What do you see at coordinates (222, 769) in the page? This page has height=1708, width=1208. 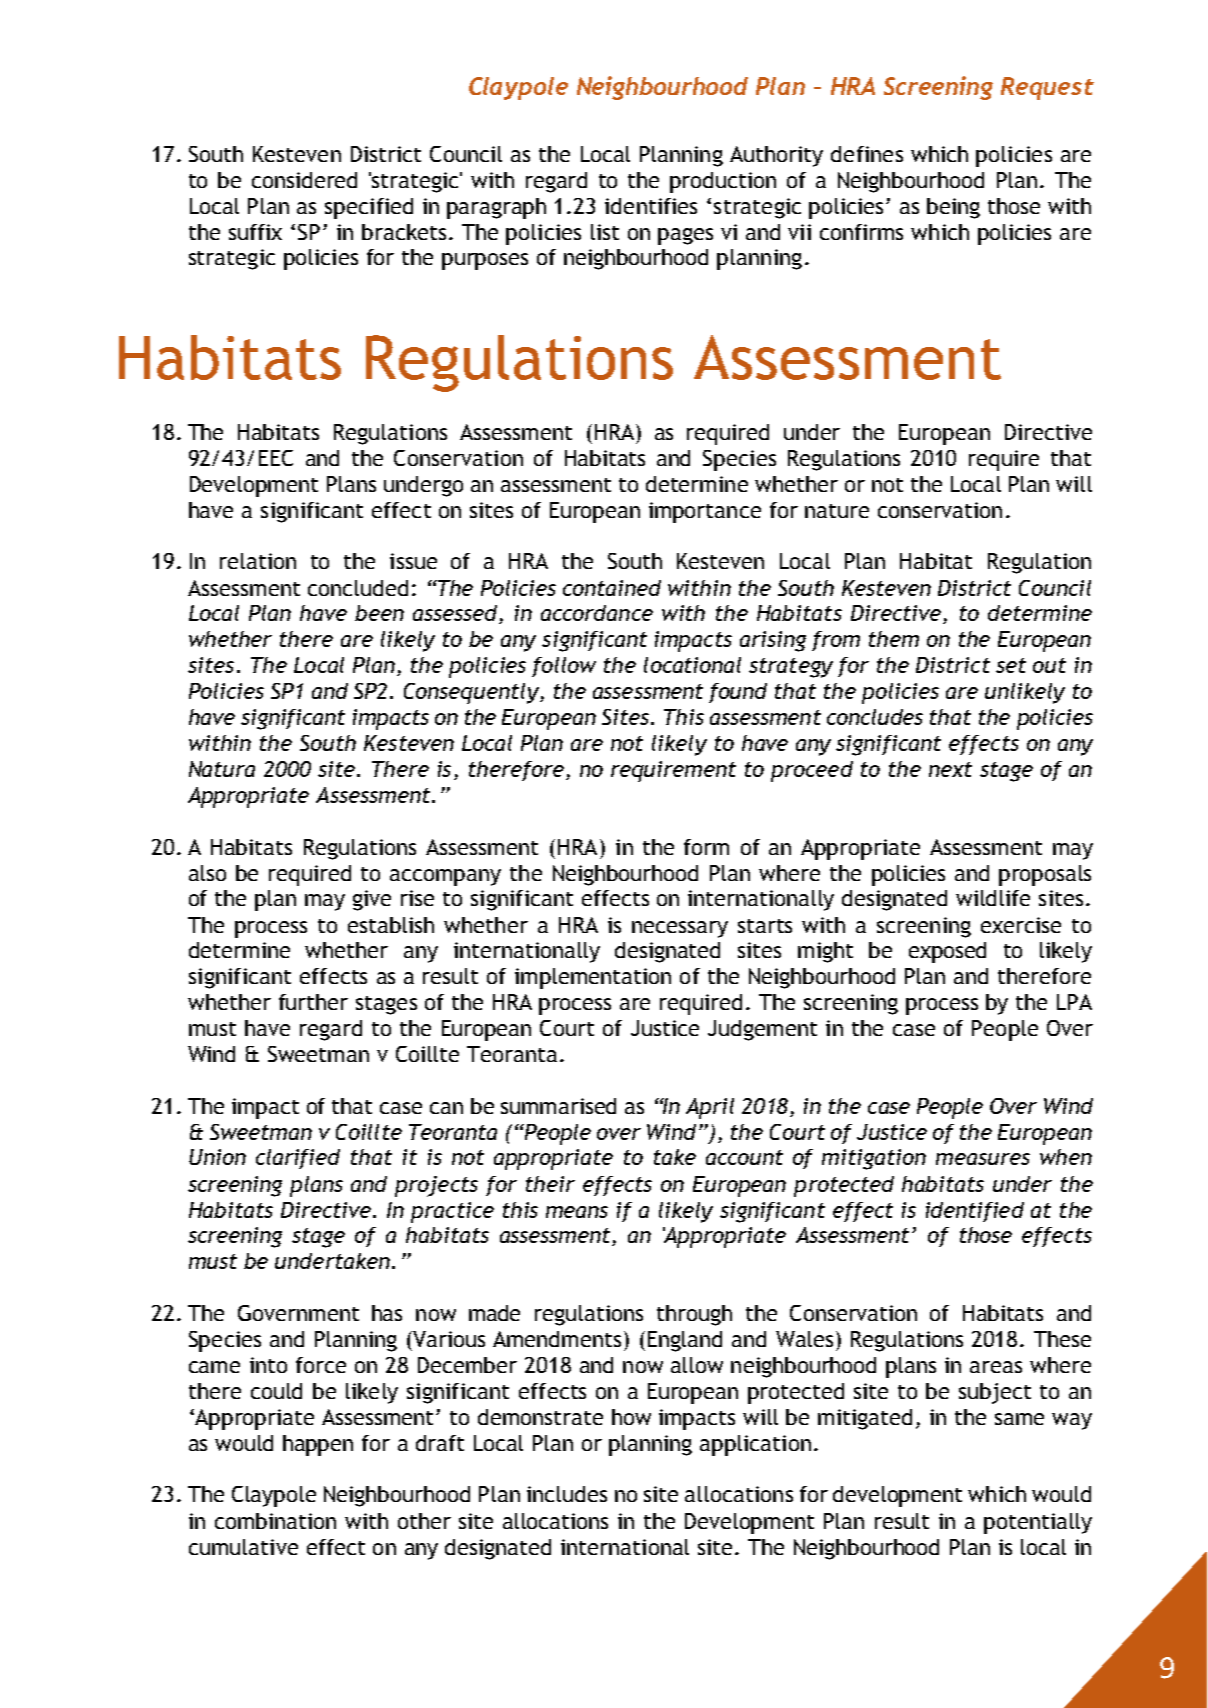 I see `Natura` at bounding box center [222, 769].
